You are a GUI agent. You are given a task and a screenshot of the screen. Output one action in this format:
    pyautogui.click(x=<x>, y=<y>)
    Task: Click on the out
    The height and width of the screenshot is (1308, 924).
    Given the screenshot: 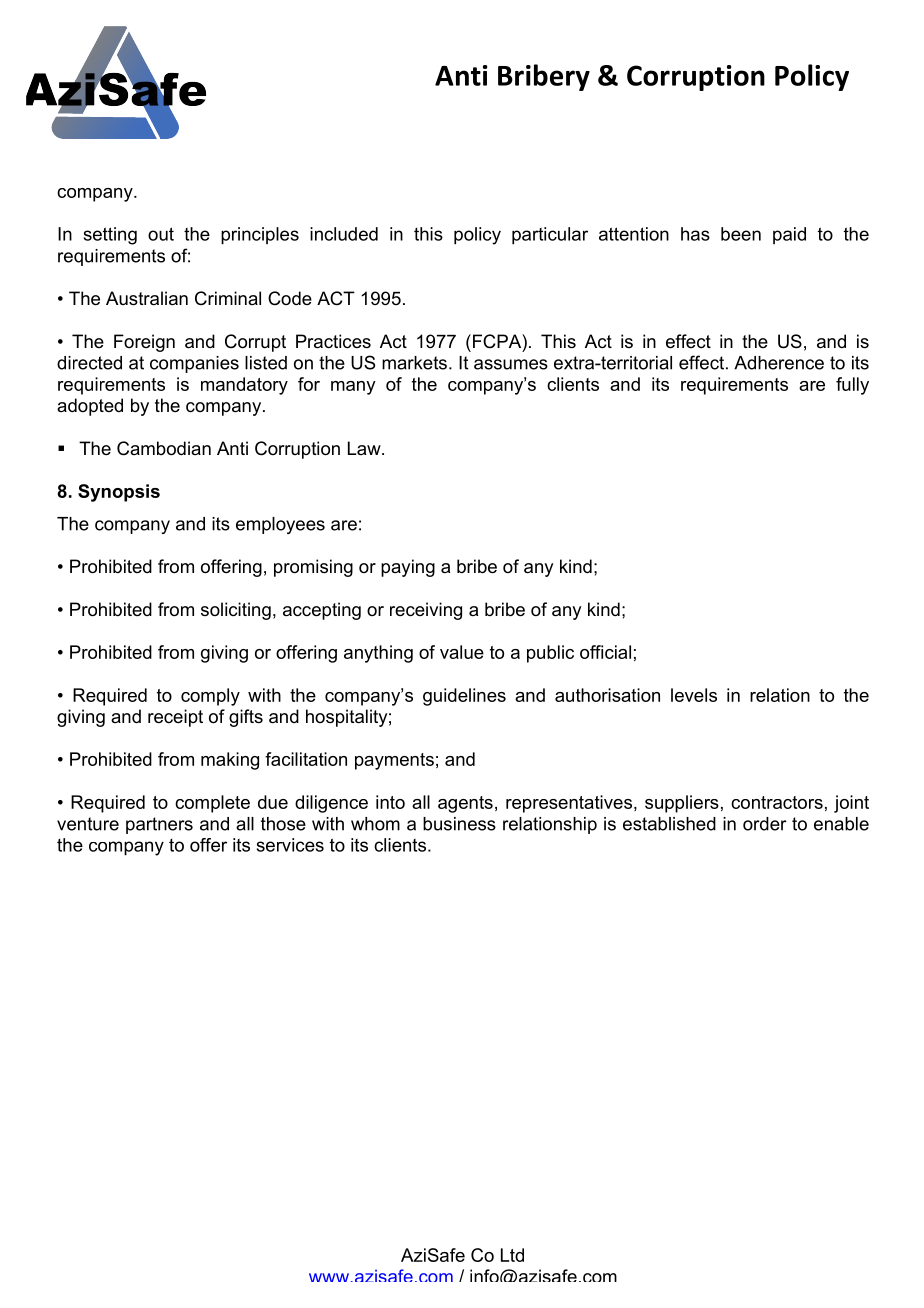 What is the action you would take?
    pyautogui.click(x=161, y=234)
